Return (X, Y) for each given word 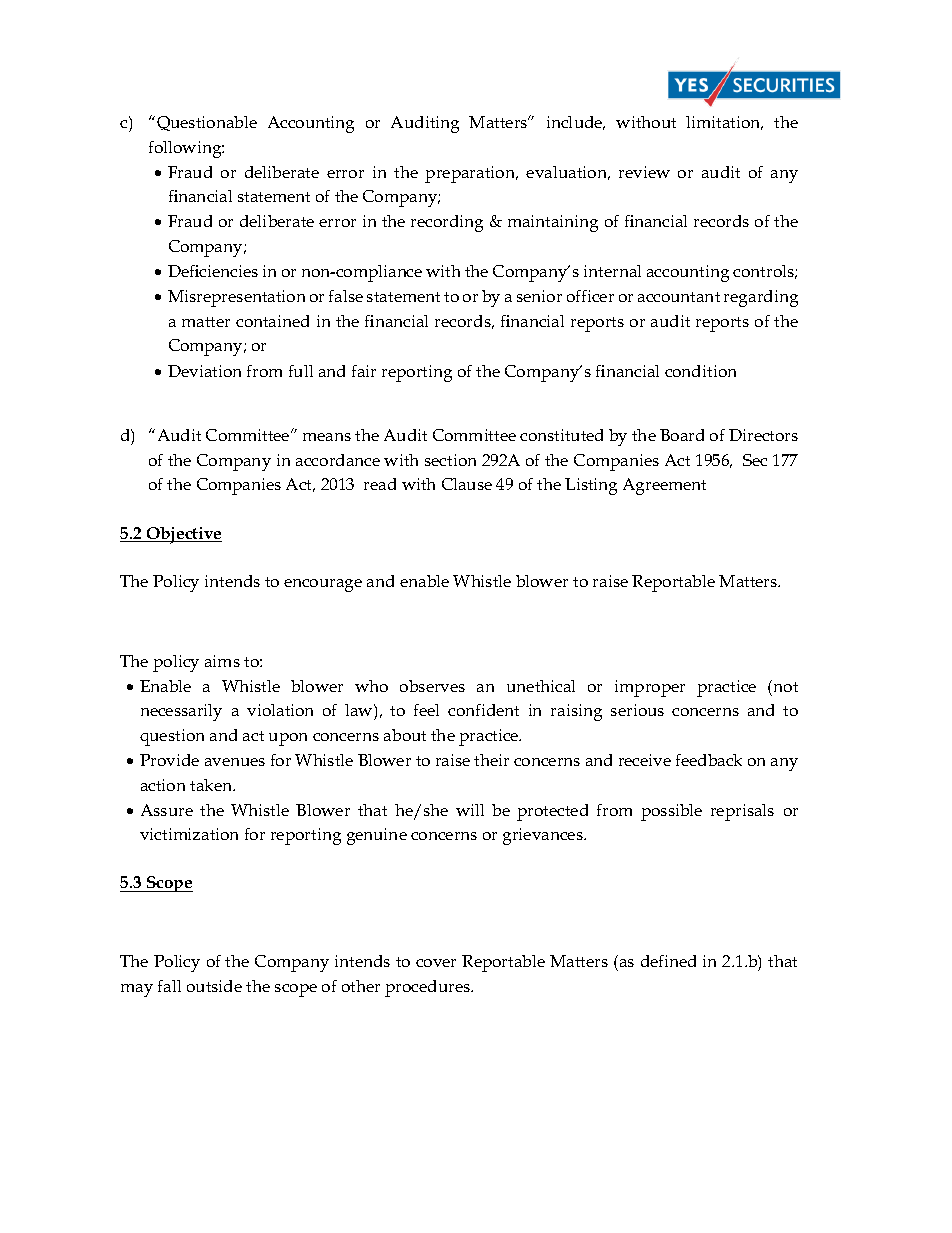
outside (214, 986)
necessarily (181, 712)
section (450, 460)
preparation (471, 174)
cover (436, 963)
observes (432, 686)
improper (650, 688)
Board (682, 435)
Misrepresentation (236, 298)
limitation (724, 123)
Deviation (204, 371)
